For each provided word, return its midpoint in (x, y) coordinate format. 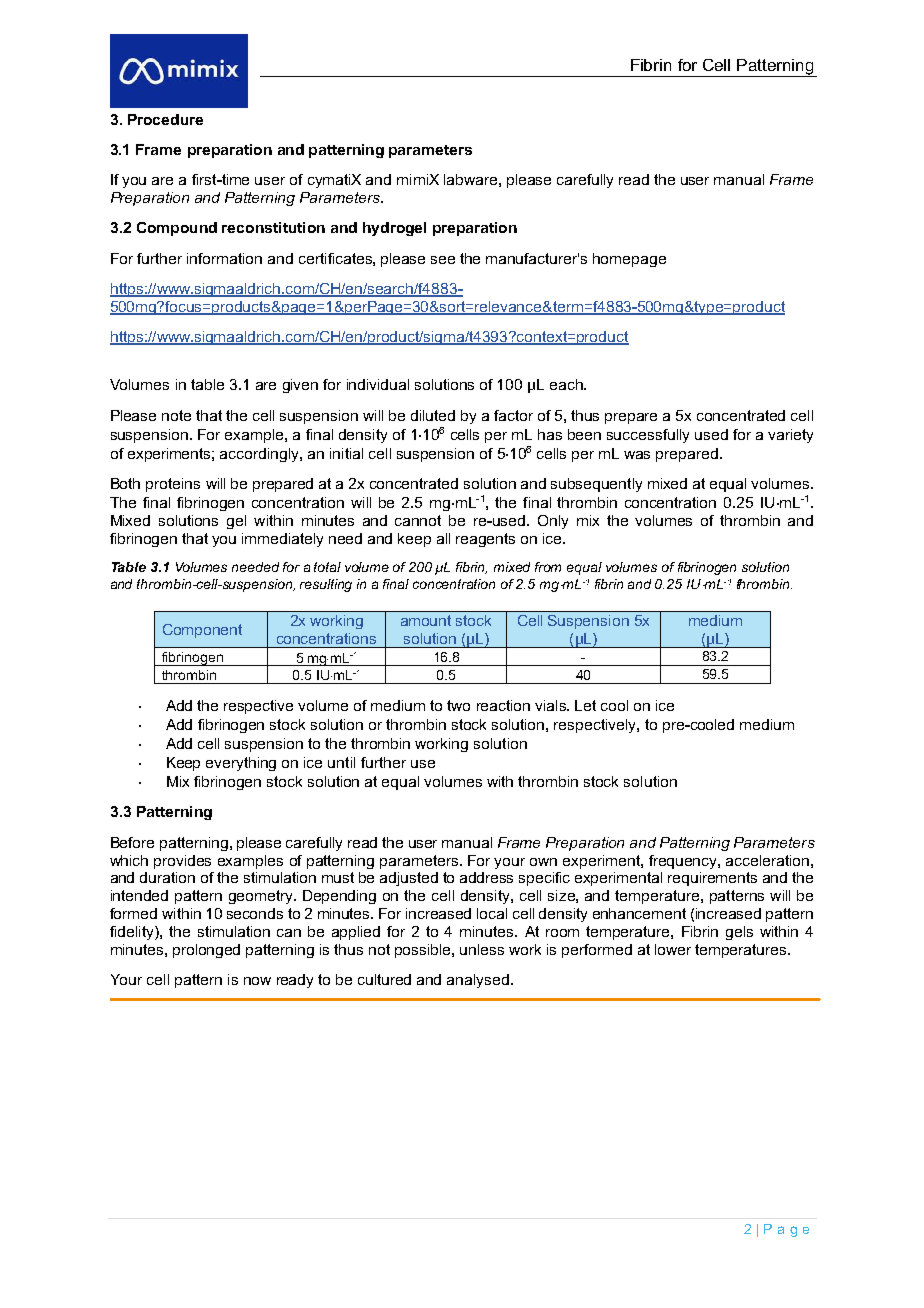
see (443, 260)
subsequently (596, 485)
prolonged (206, 951)
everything (241, 764)
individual (378, 384)
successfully (648, 436)
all (443, 538)
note (176, 415)
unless (482, 949)
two (458, 705)
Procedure (165, 119)
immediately (282, 540)
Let (585, 705)
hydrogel (394, 229)
